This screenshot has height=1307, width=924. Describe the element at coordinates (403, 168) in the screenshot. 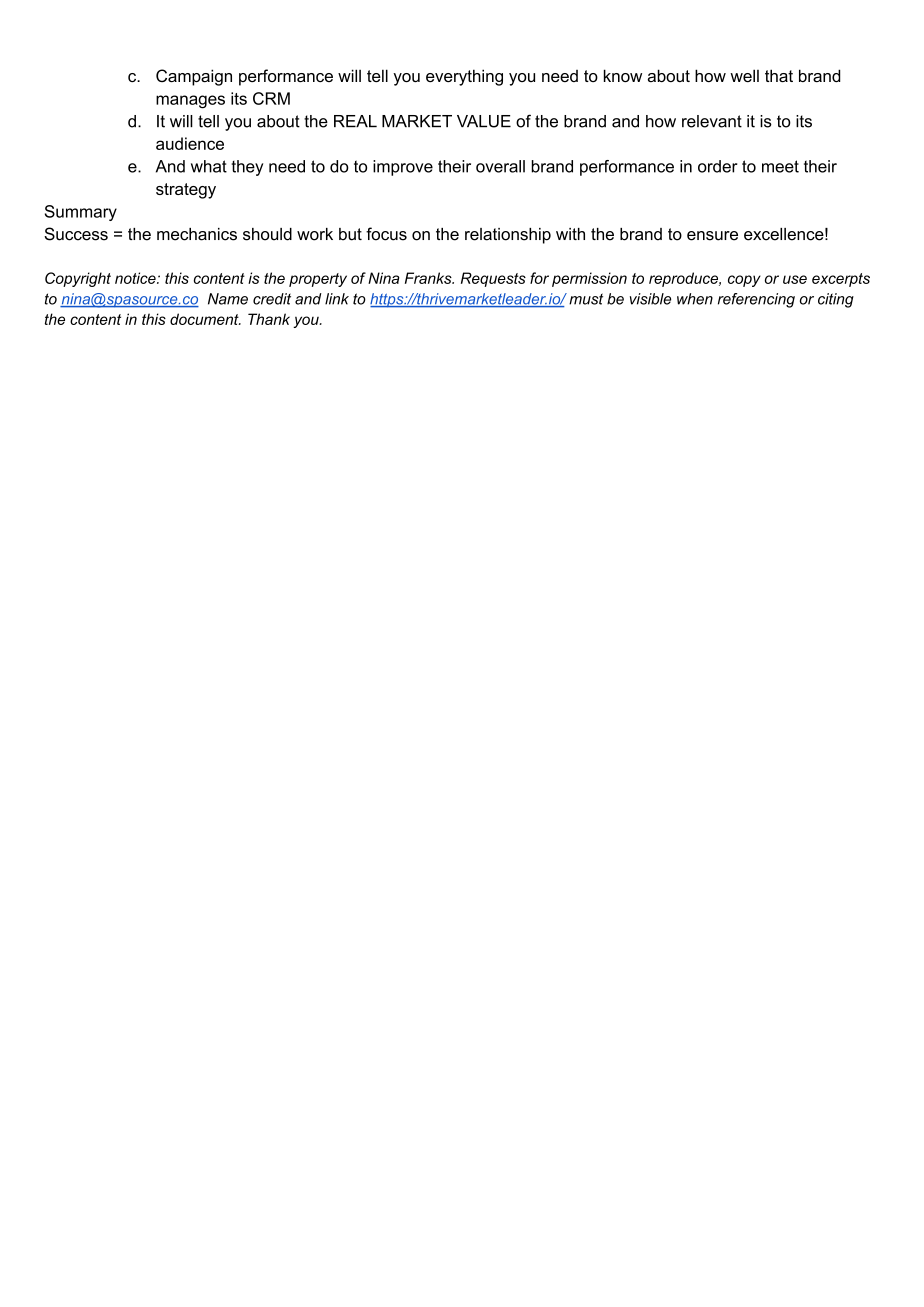

I see `improve` at that location.
